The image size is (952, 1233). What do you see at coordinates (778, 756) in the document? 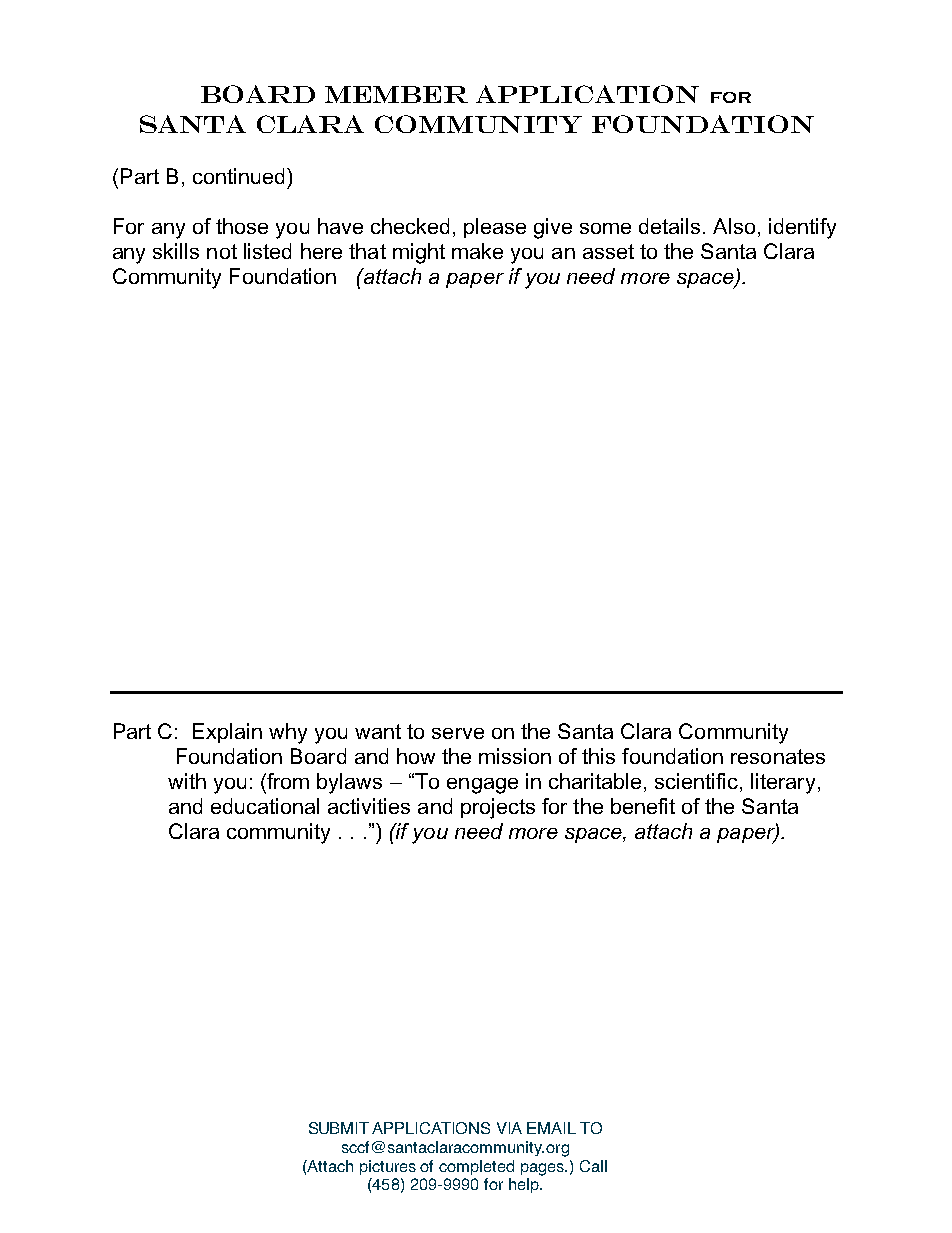
I see `resonates` at bounding box center [778, 756].
